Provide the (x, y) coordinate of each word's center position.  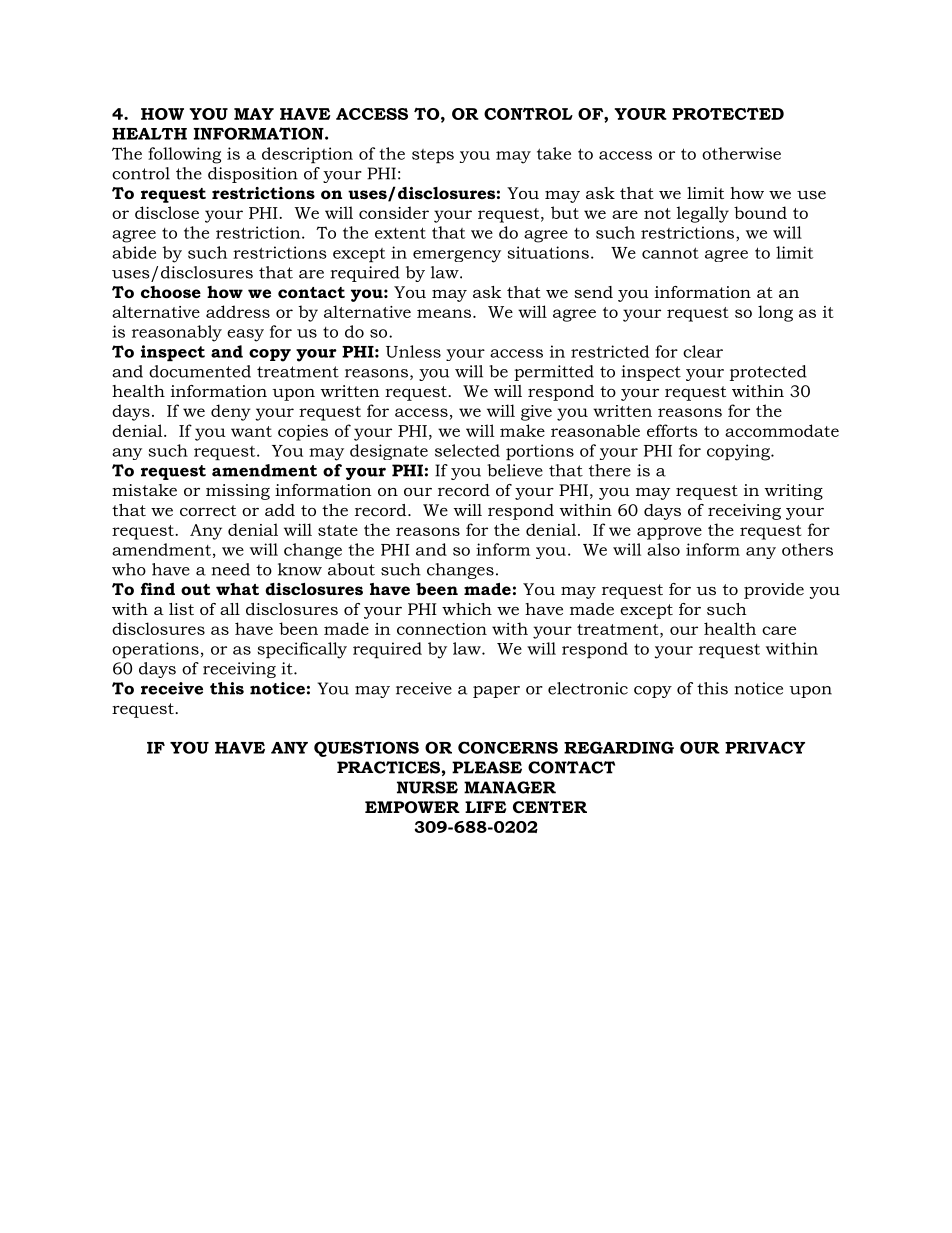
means (444, 313)
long (775, 313)
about (351, 569)
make (522, 430)
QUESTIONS (366, 749)
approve (669, 533)
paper (496, 692)
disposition (253, 175)
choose (171, 292)
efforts (672, 430)
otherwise (741, 153)
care (779, 630)
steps (433, 156)
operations (155, 650)
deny (231, 412)
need (231, 569)
